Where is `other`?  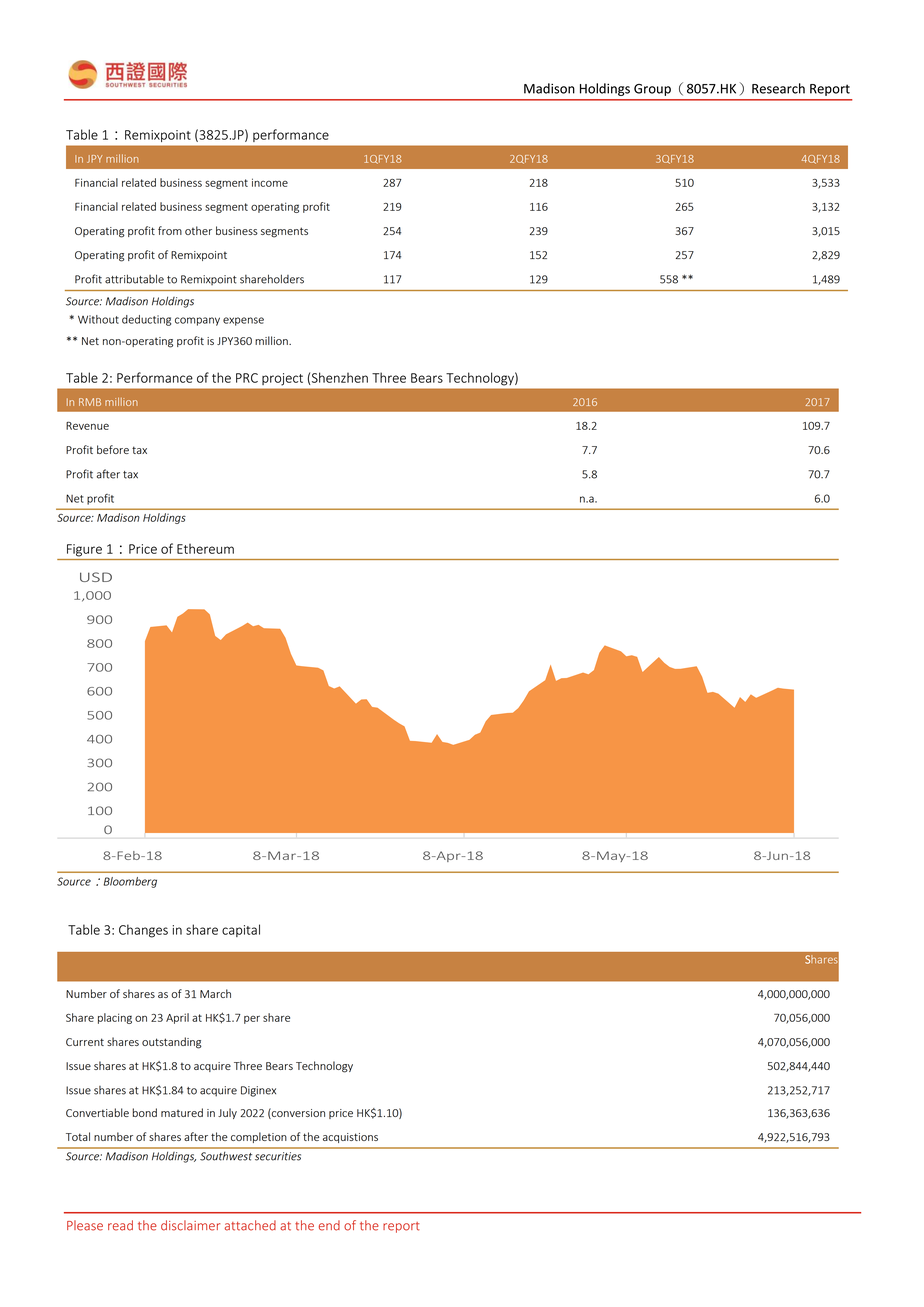 other is located at coordinates (198, 230).
